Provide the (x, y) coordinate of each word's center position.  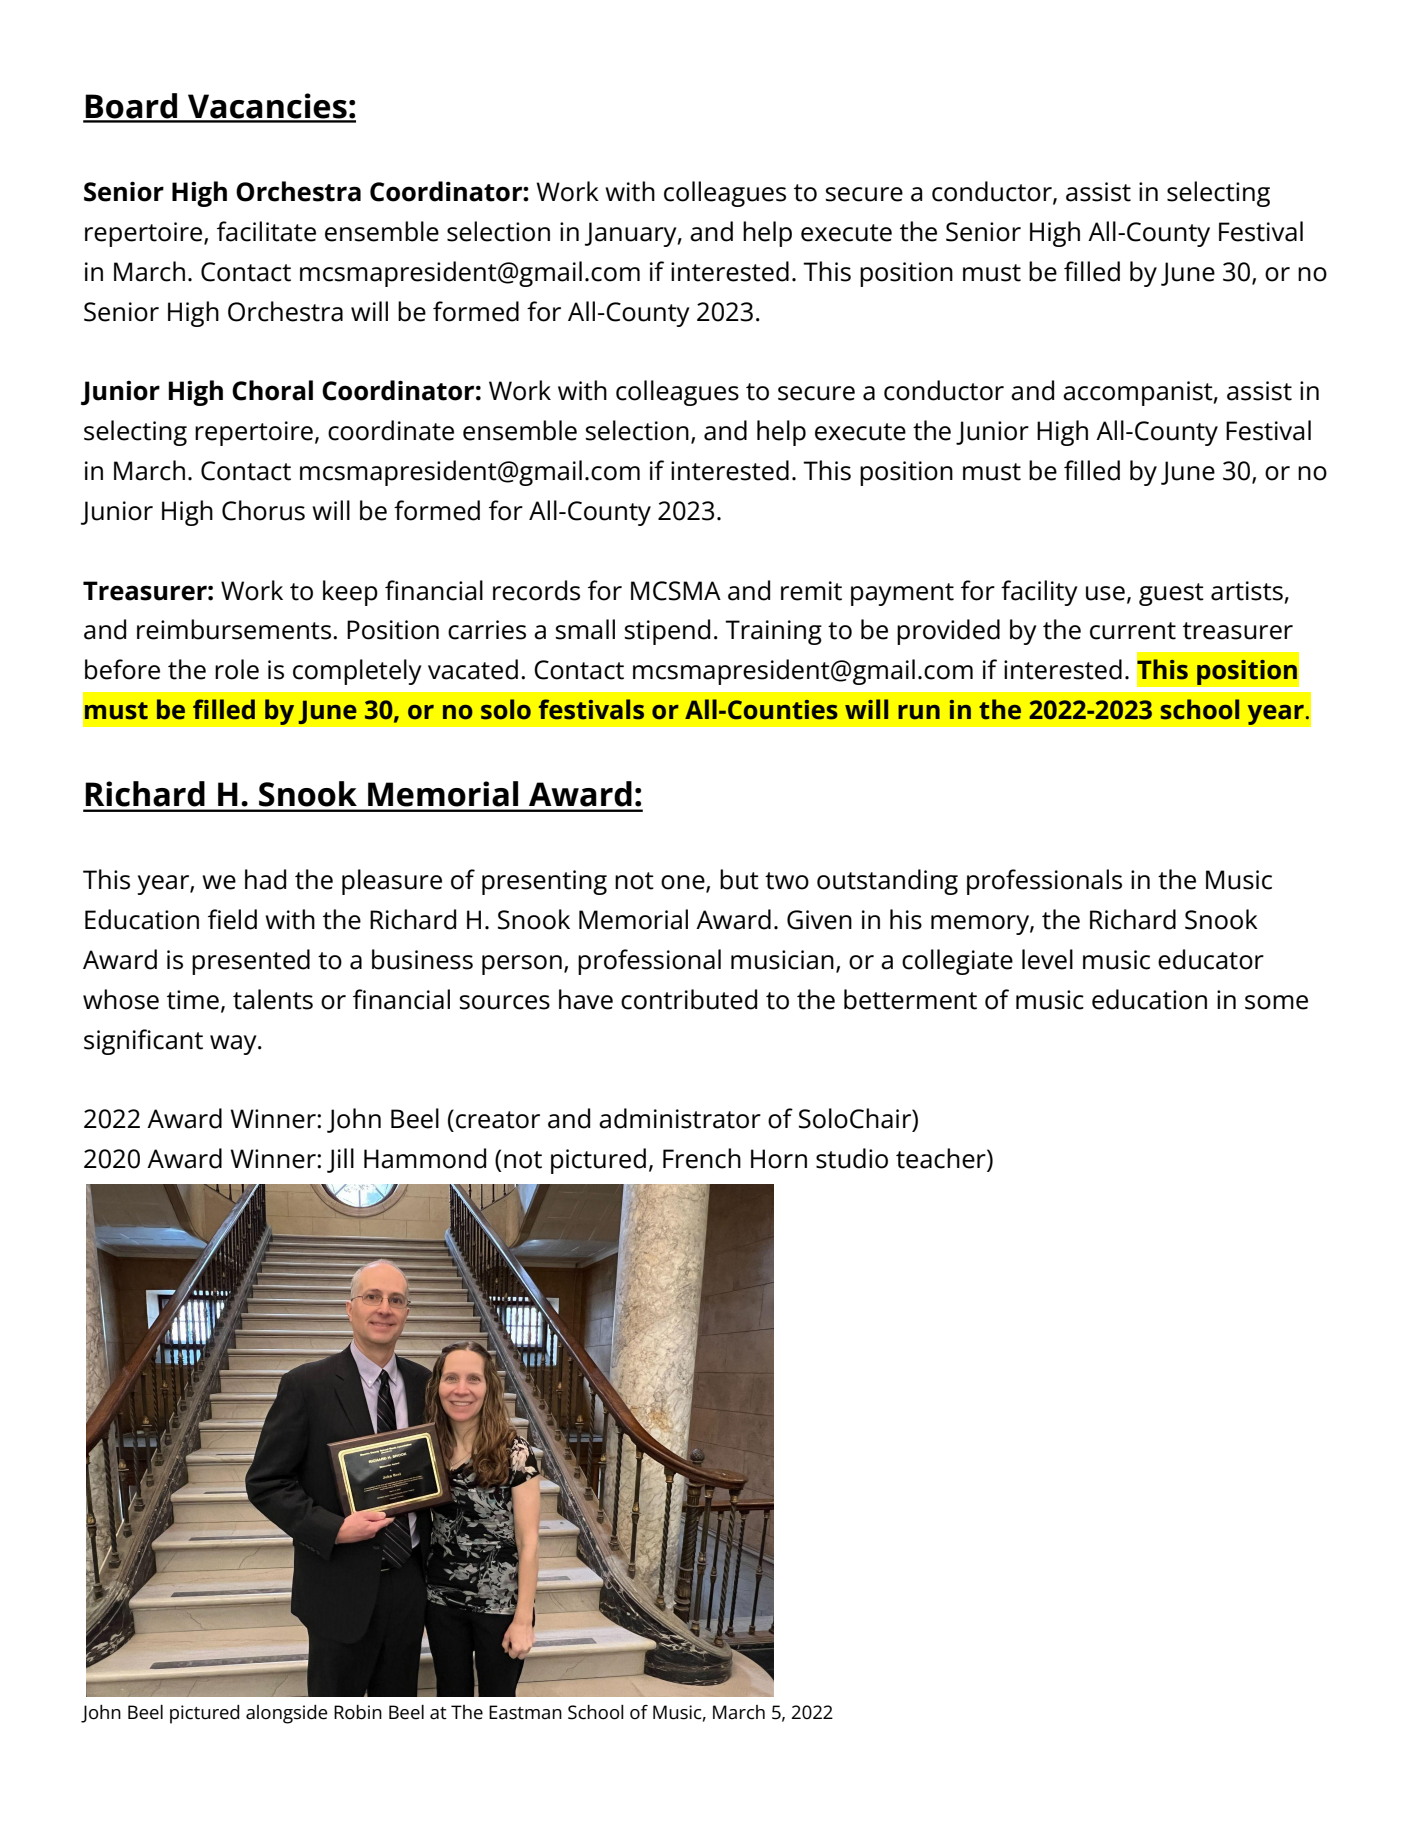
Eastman (525, 1712)
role (237, 669)
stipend (667, 632)
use (1105, 593)
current (1133, 631)
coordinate (391, 430)
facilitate (266, 231)
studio (852, 1158)
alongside (287, 1714)
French (702, 1158)
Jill (340, 1160)
